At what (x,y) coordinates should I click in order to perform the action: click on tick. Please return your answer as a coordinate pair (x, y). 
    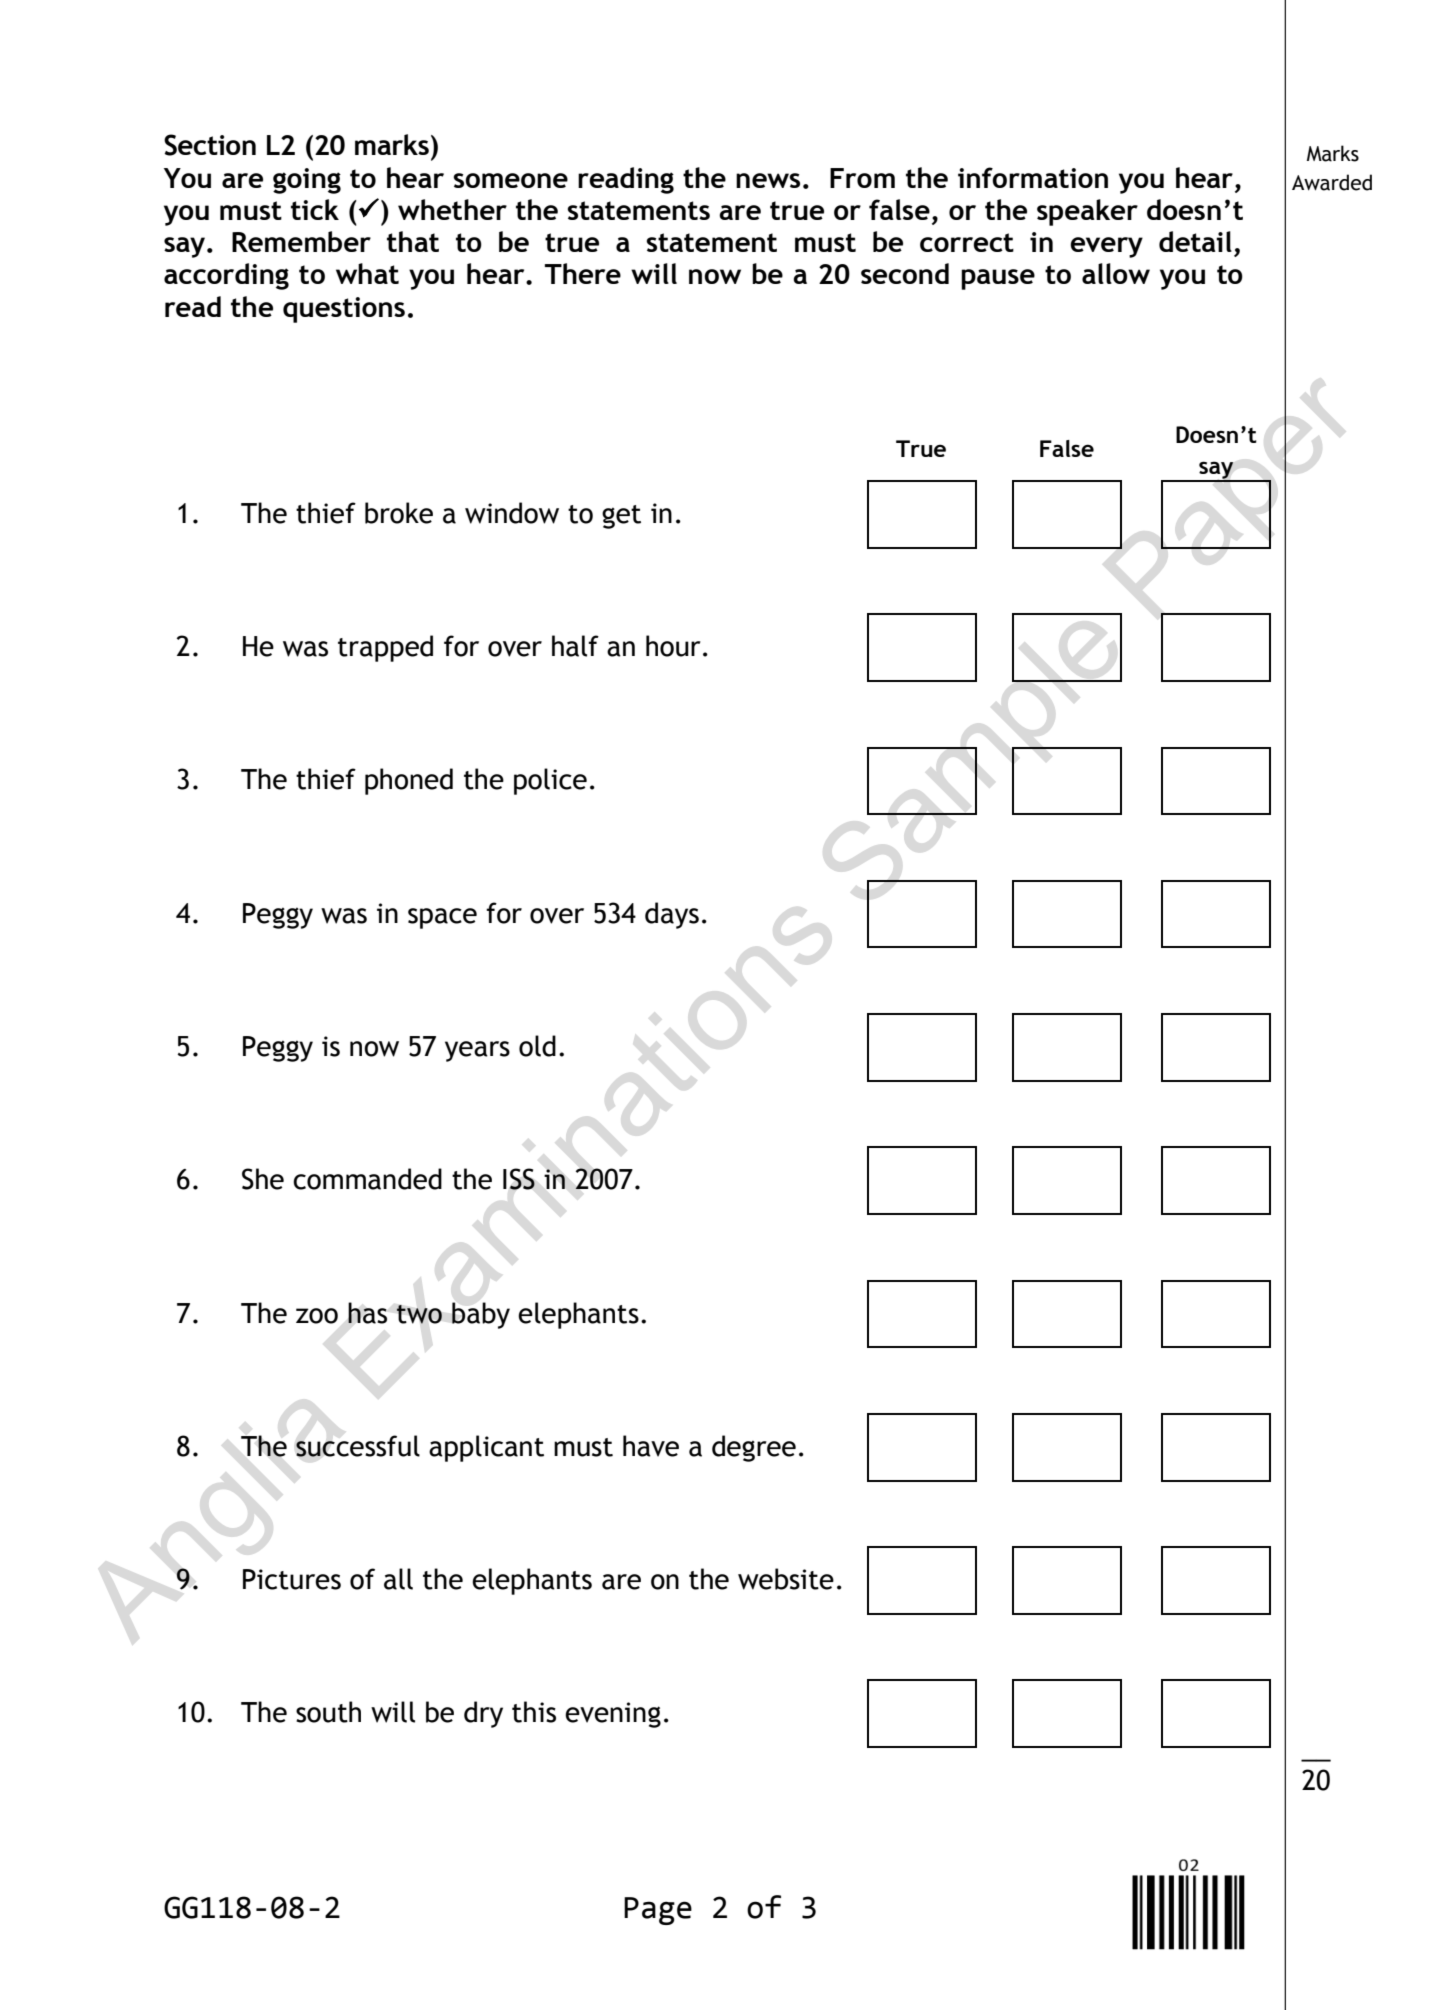
    Looking at the image, I should click on (315, 209).
